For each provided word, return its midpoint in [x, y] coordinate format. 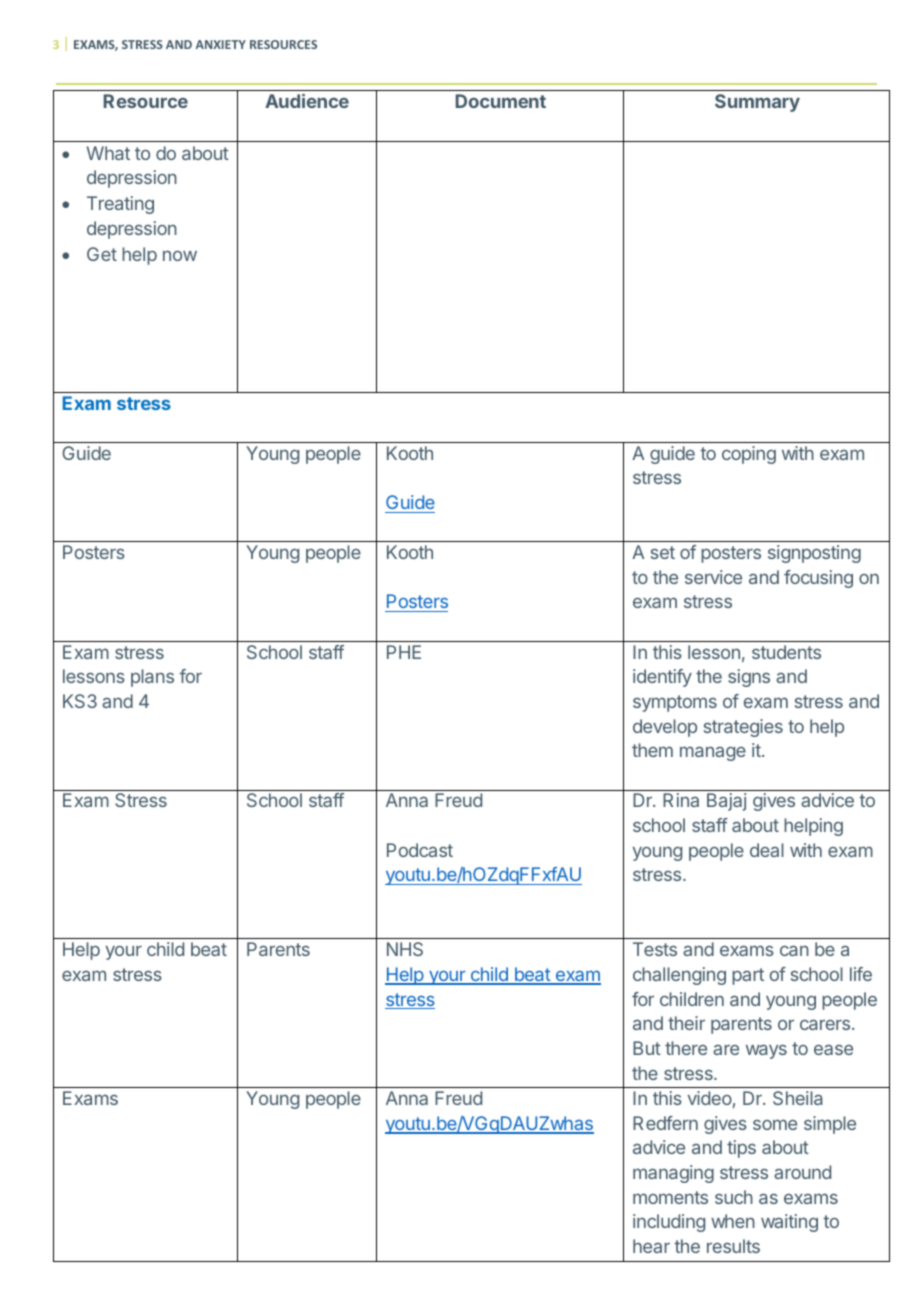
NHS [405, 949]
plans [152, 678]
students [786, 652]
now [180, 256]
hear [651, 1246]
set [663, 552]
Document [501, 101]
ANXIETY [221, 44]
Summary [757, 103]
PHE [404, 652]
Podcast [420, 850]
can [794, 950]
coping [749, 455]
